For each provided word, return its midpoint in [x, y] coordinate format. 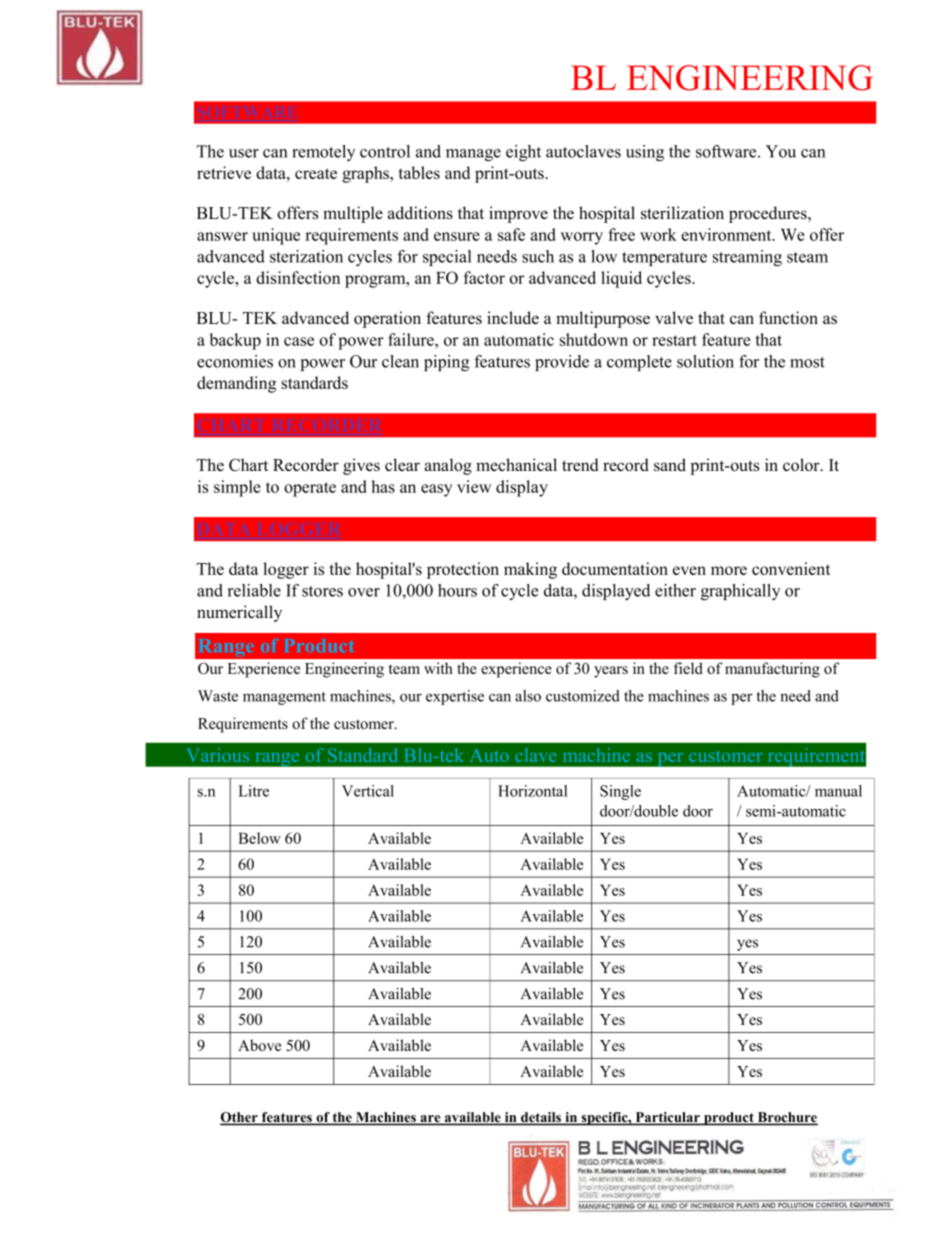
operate [310, 489]
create [316, 173]
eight [523, 153]
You [781, 151]
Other [240, 1118]
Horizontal [532, 791]
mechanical [516, 464]
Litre [253, 791]
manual [838, 791]
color [802, 464]
